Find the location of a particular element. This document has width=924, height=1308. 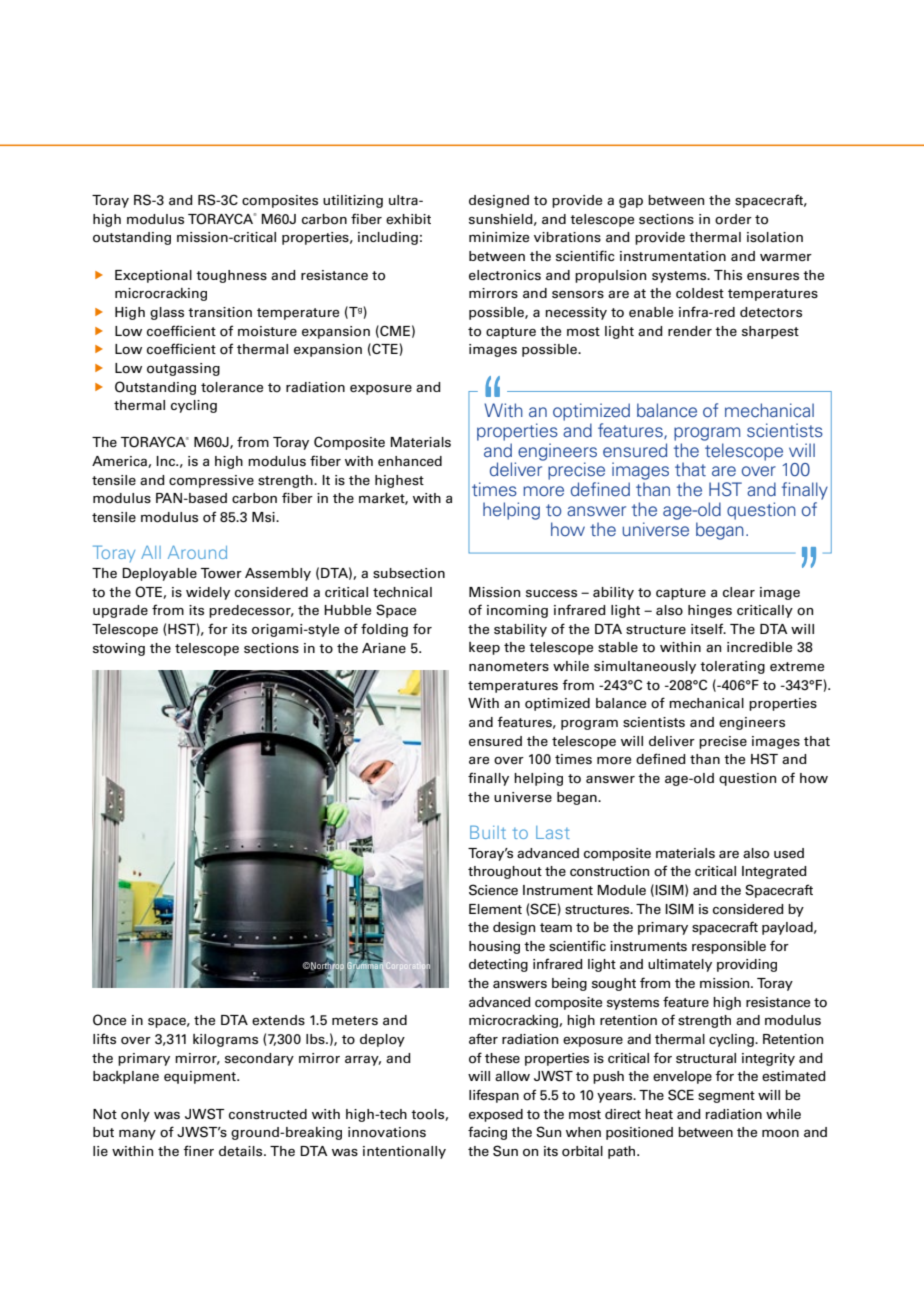

finer is located at coordinates (198, 1150).
